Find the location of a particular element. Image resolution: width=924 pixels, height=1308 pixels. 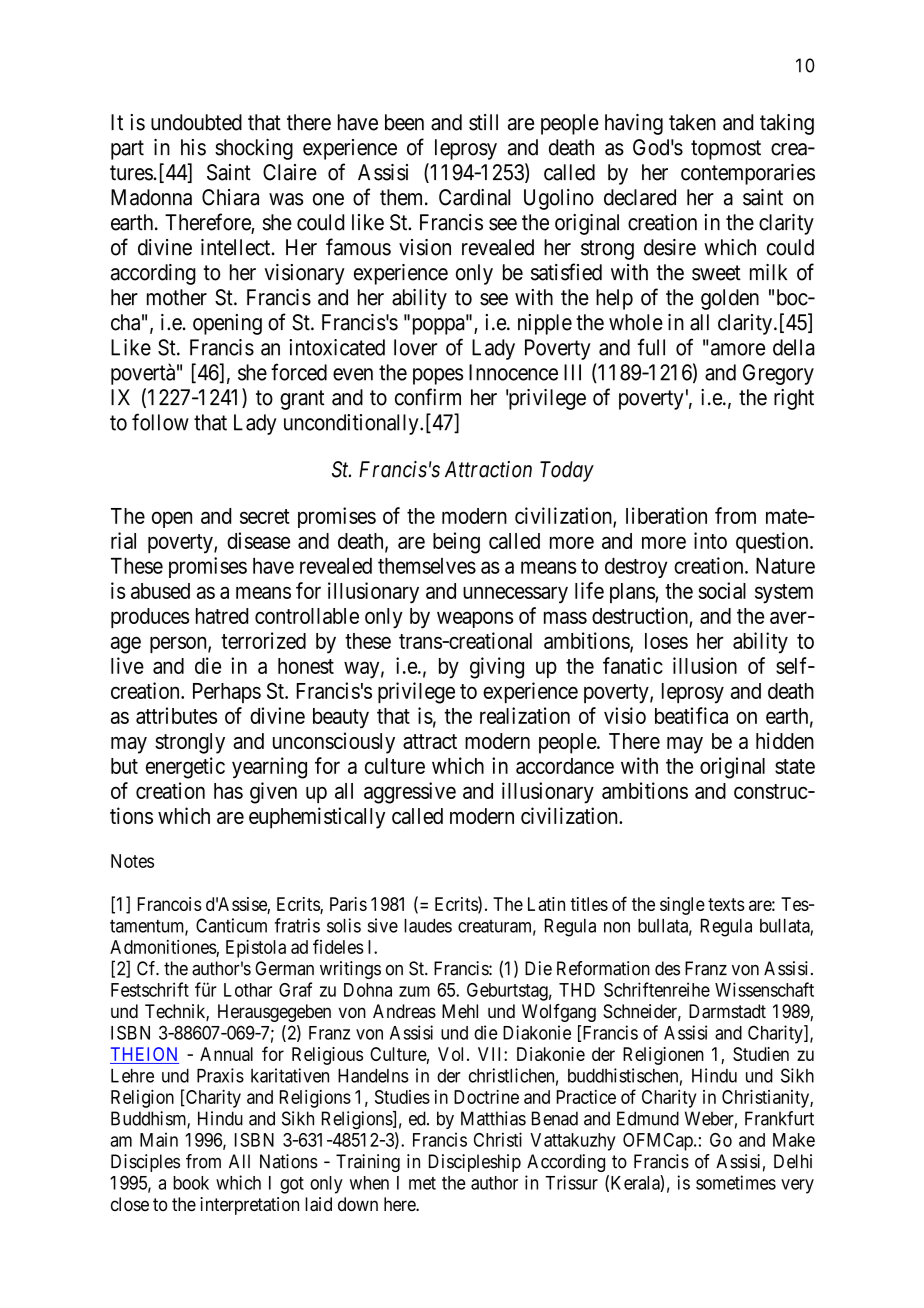

giving is located at coordinates (497, 668).
